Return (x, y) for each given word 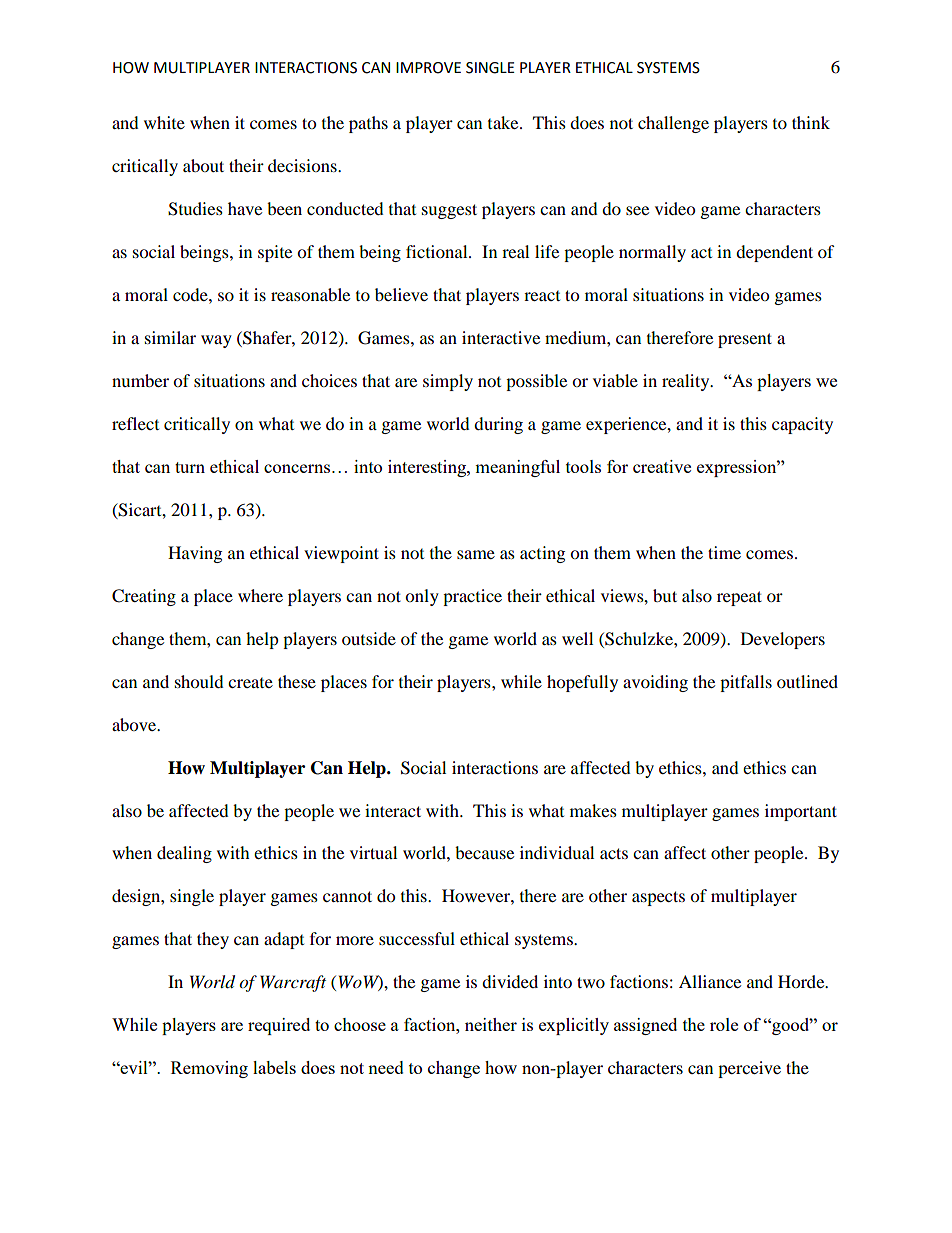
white (164, 122)
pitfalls (746, 683)
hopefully (582, 683)
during (498, 425)
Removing (209, 1069)
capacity (802, 425)
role (724, 1024)
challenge (673, 124)
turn (190, 467)
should (199, 681)
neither (491, 1024)
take (504, 122)
